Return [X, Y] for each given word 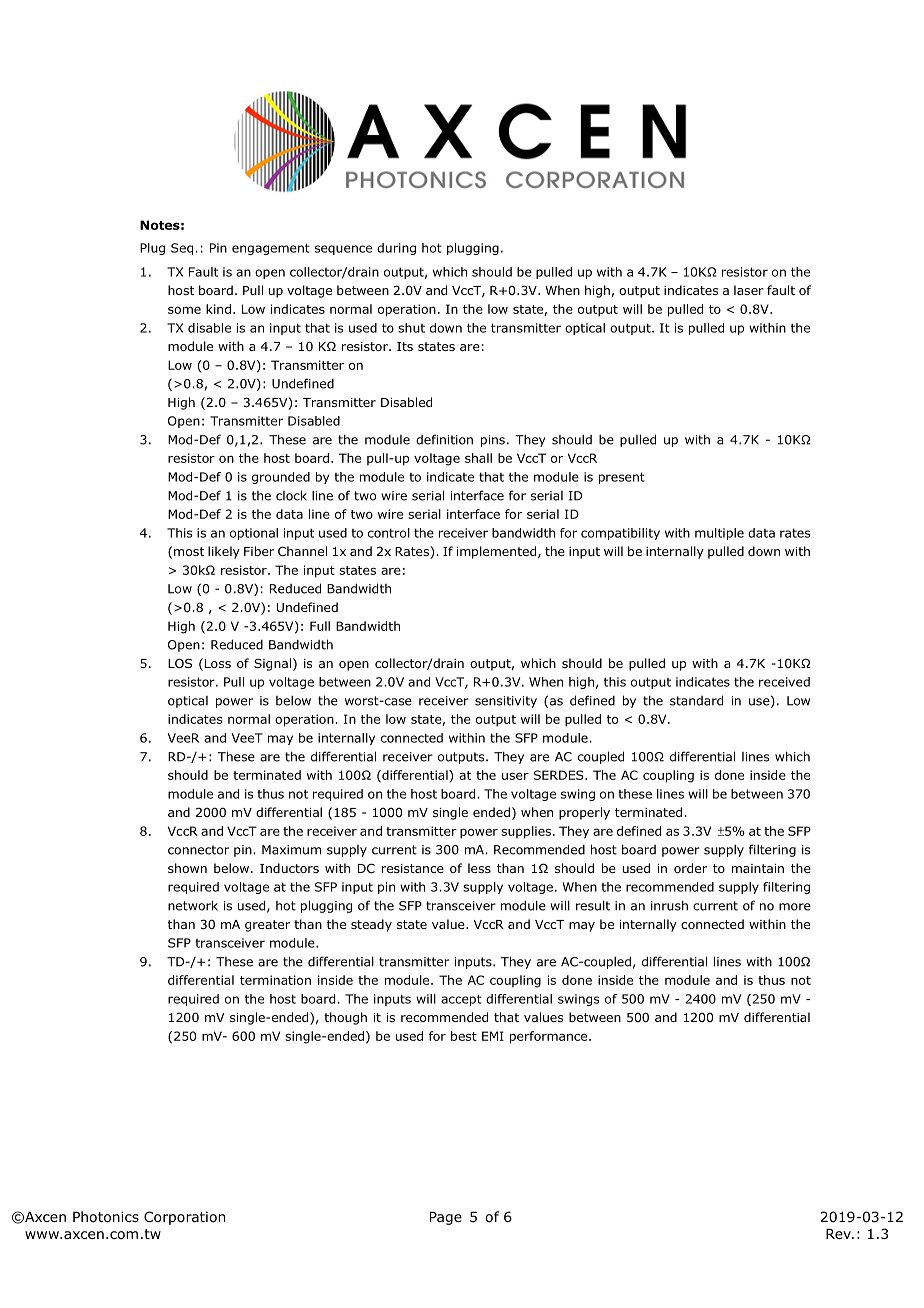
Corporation [184, 1218]
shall [478, 458]
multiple [719, 534]
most [189, 551]
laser [749, 290]
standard [696, 700]
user [515, 776]
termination [275, 980]
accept [461, 1000]
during [396, 249]
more [795, 907]
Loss [218, 663]
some [184, 310]
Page [446, 1218]
